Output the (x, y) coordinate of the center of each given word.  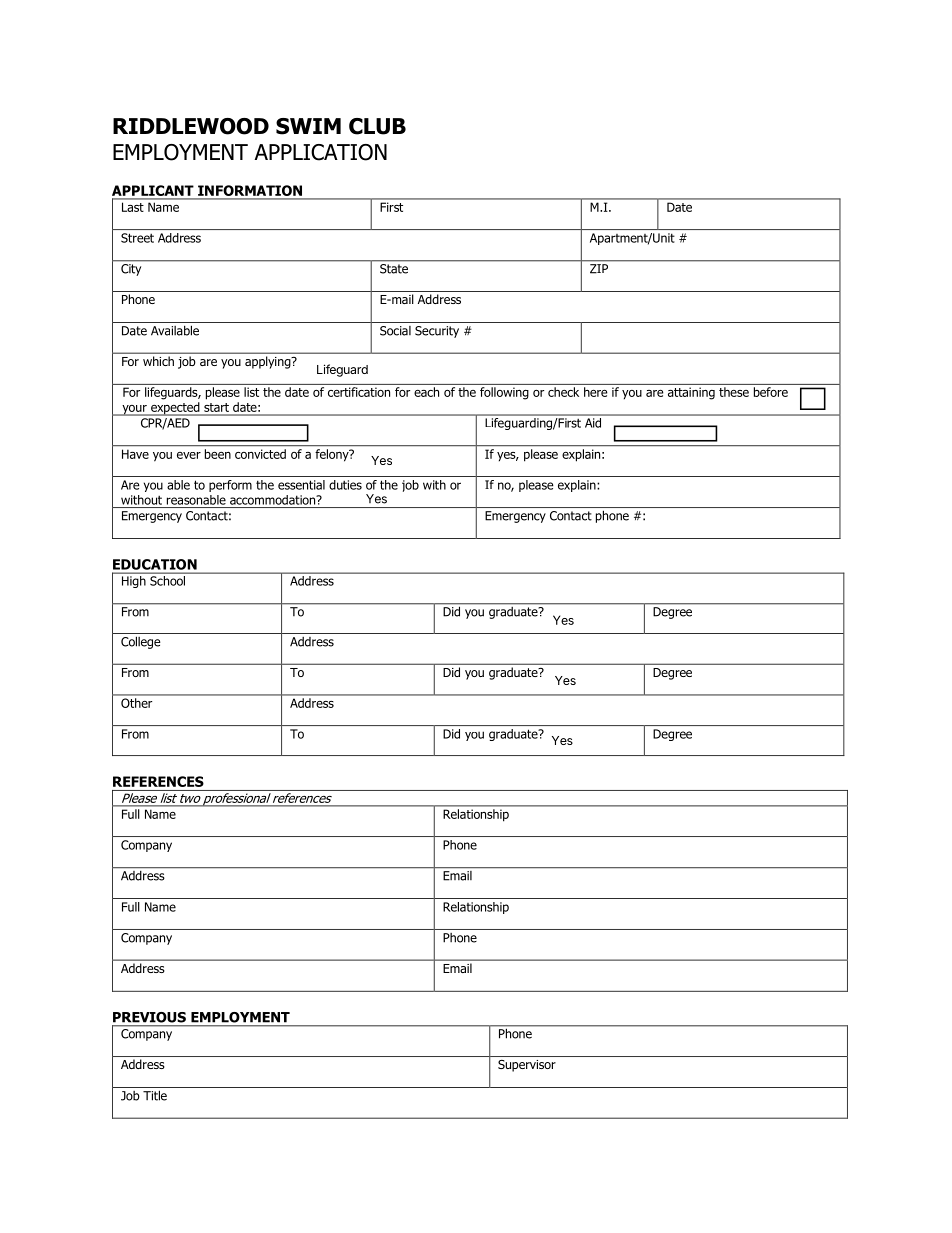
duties (345, 485)
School (167, 581)
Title (155, 1095)
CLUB (377, 126)
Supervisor (527, 1066)
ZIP (599, 268)
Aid (593, 423)
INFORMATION (250, 192)
